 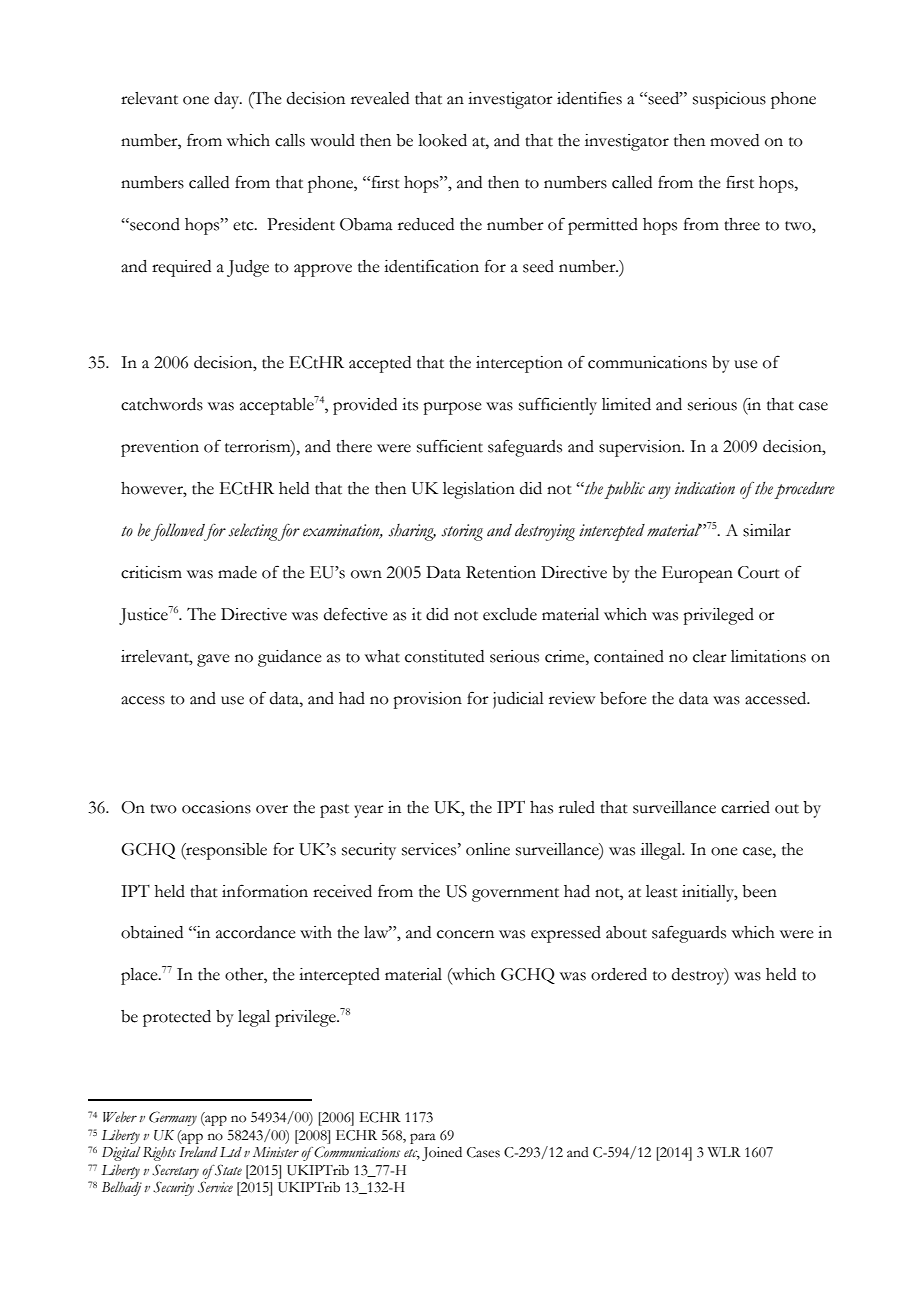 I want to click on clear, so click(x=710, y=656).
